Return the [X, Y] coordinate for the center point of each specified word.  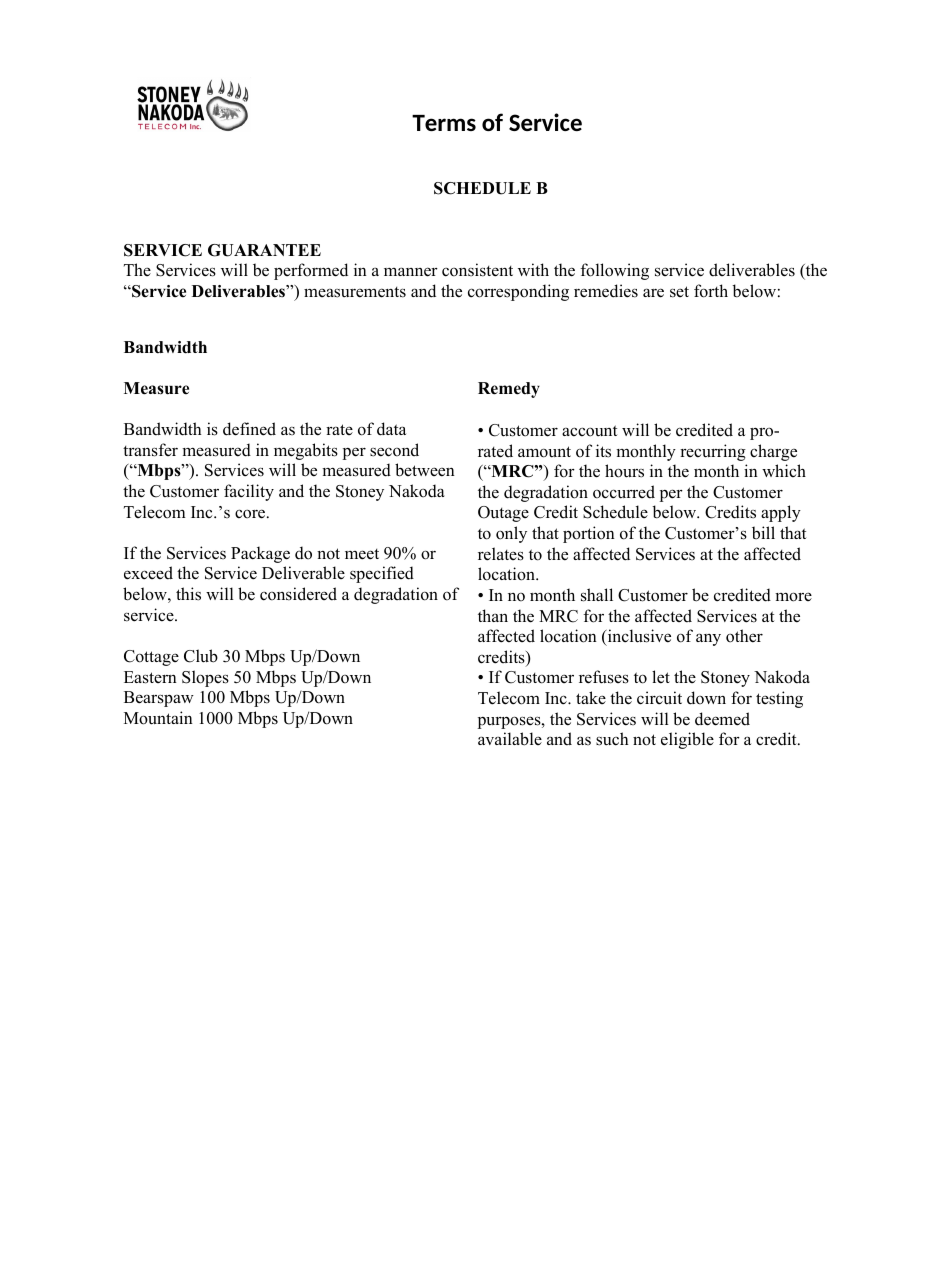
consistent [477, 270]
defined [249, 429]
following [614, 271]
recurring [713, 452]
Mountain [158, 718]
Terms [444, 123]
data [391, 429]
